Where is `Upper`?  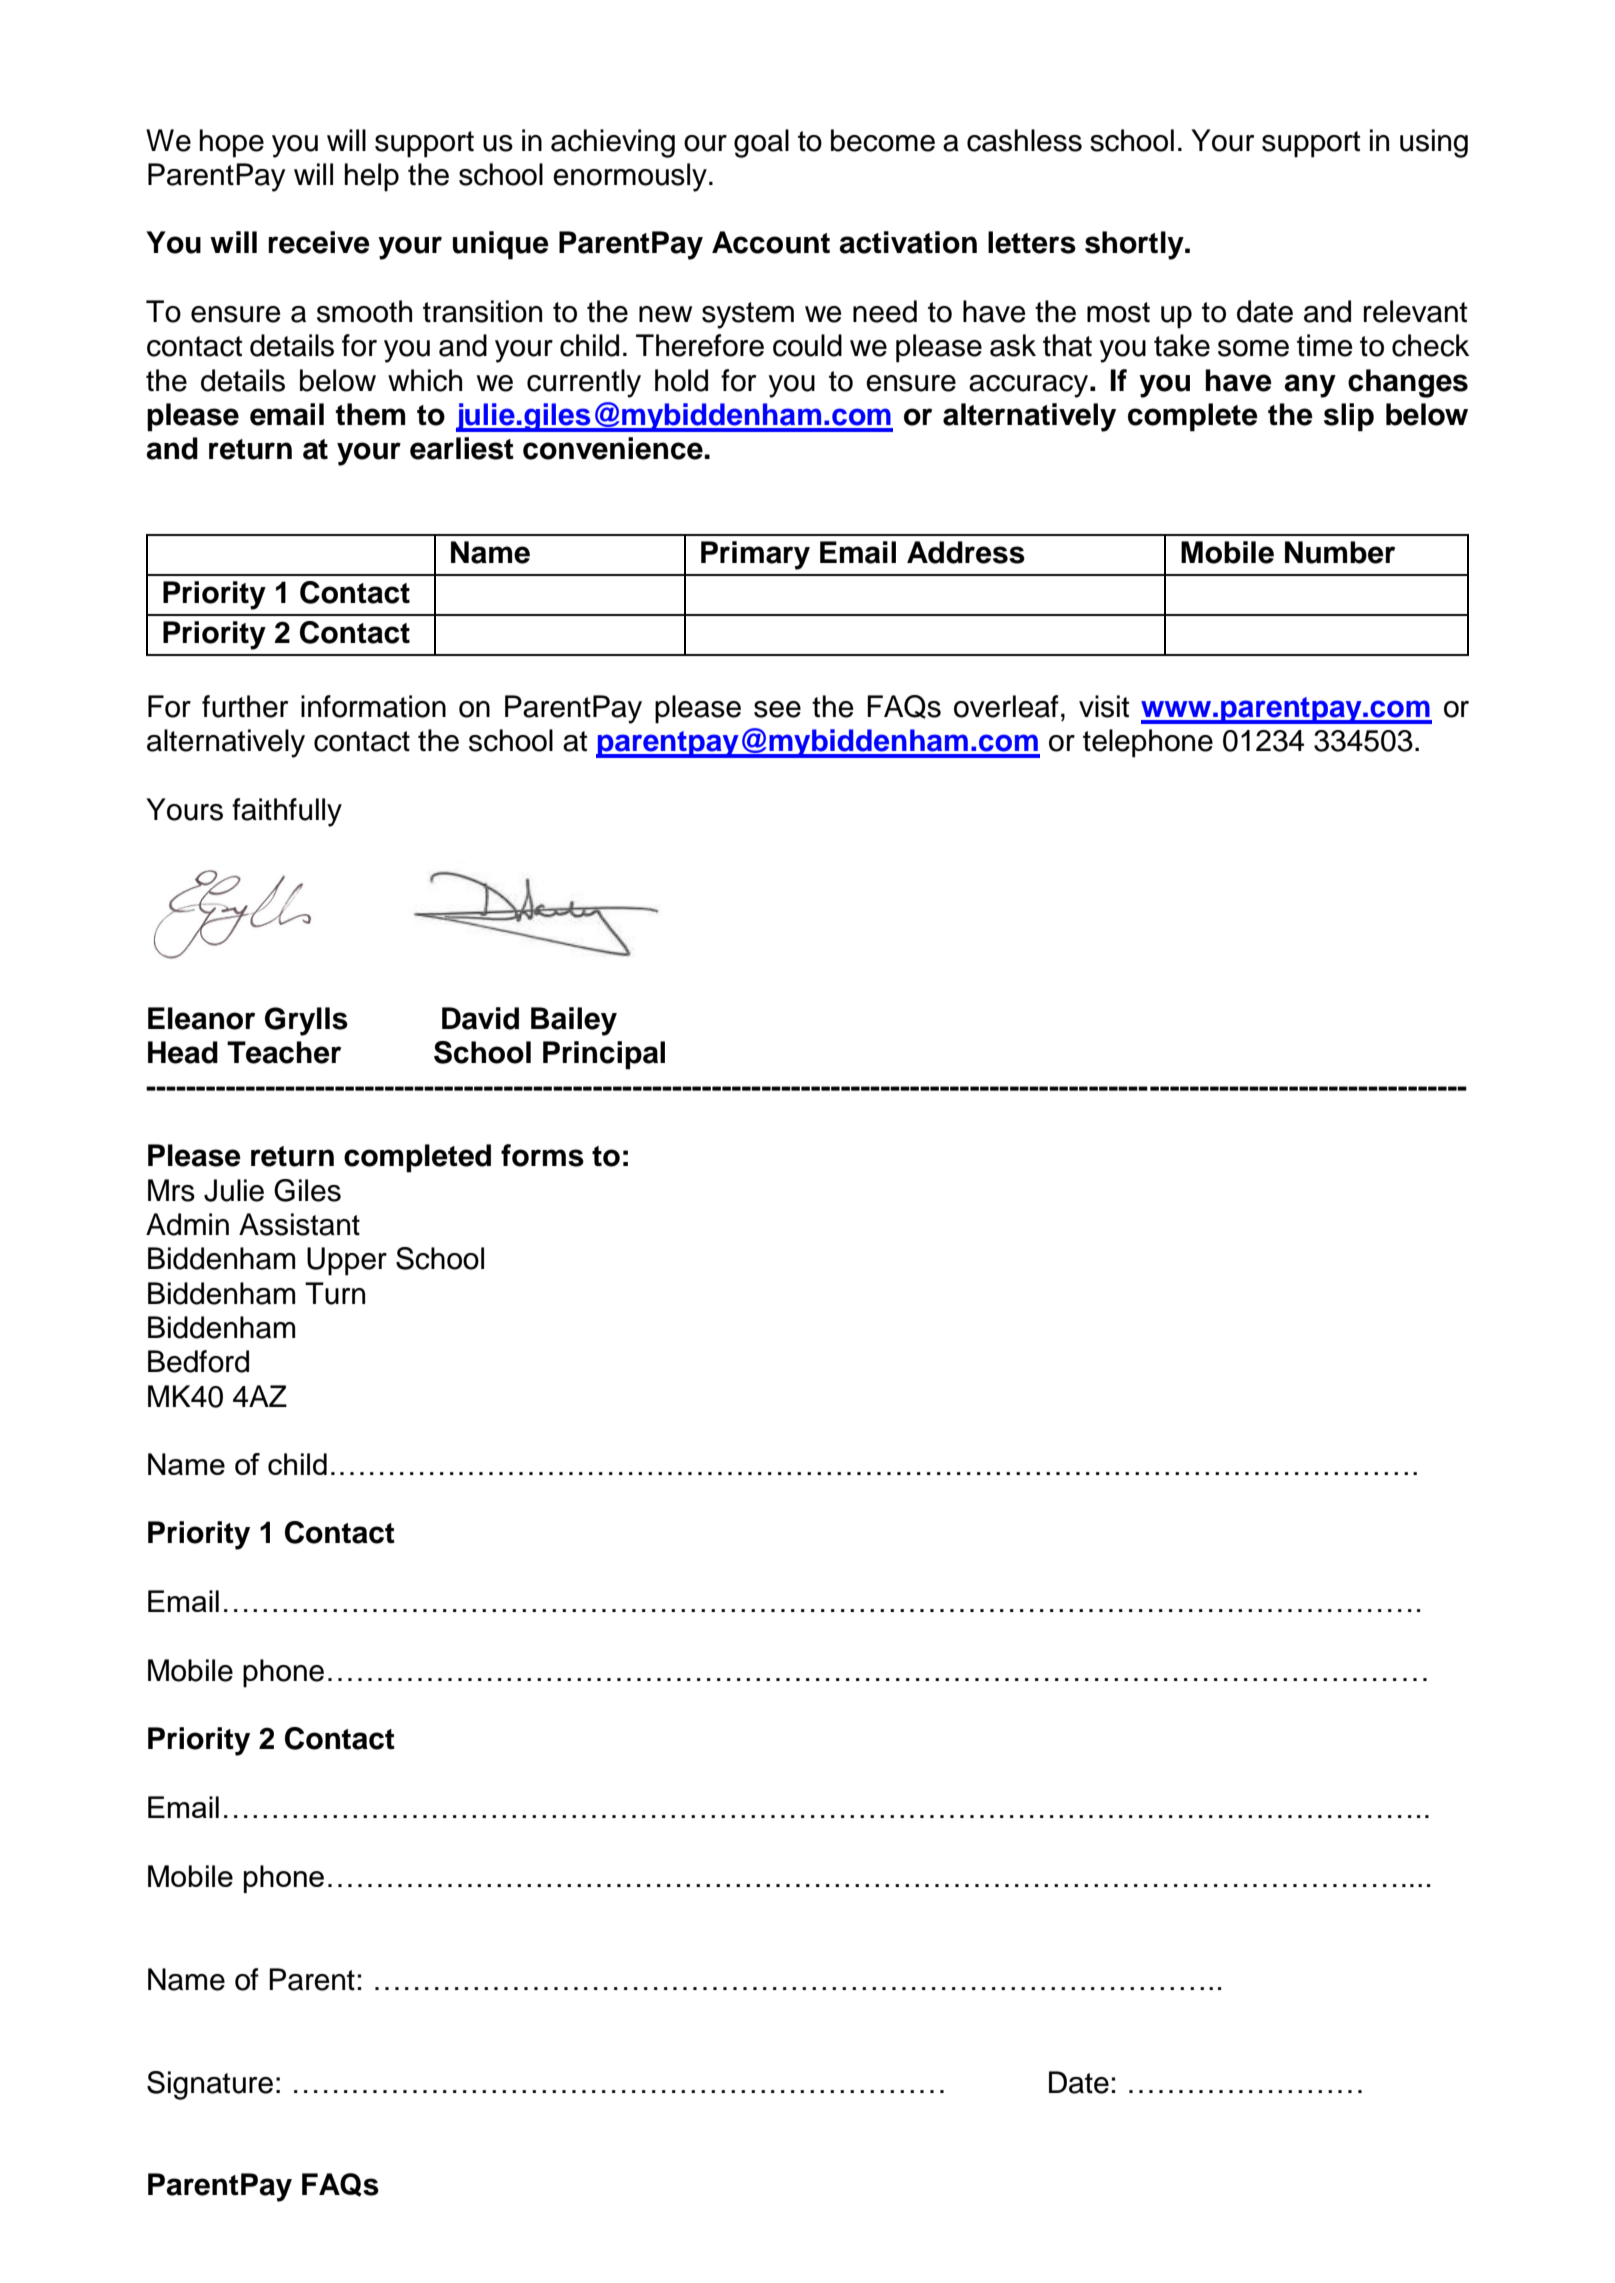 Upper is located at coordinates (347, 1261).
